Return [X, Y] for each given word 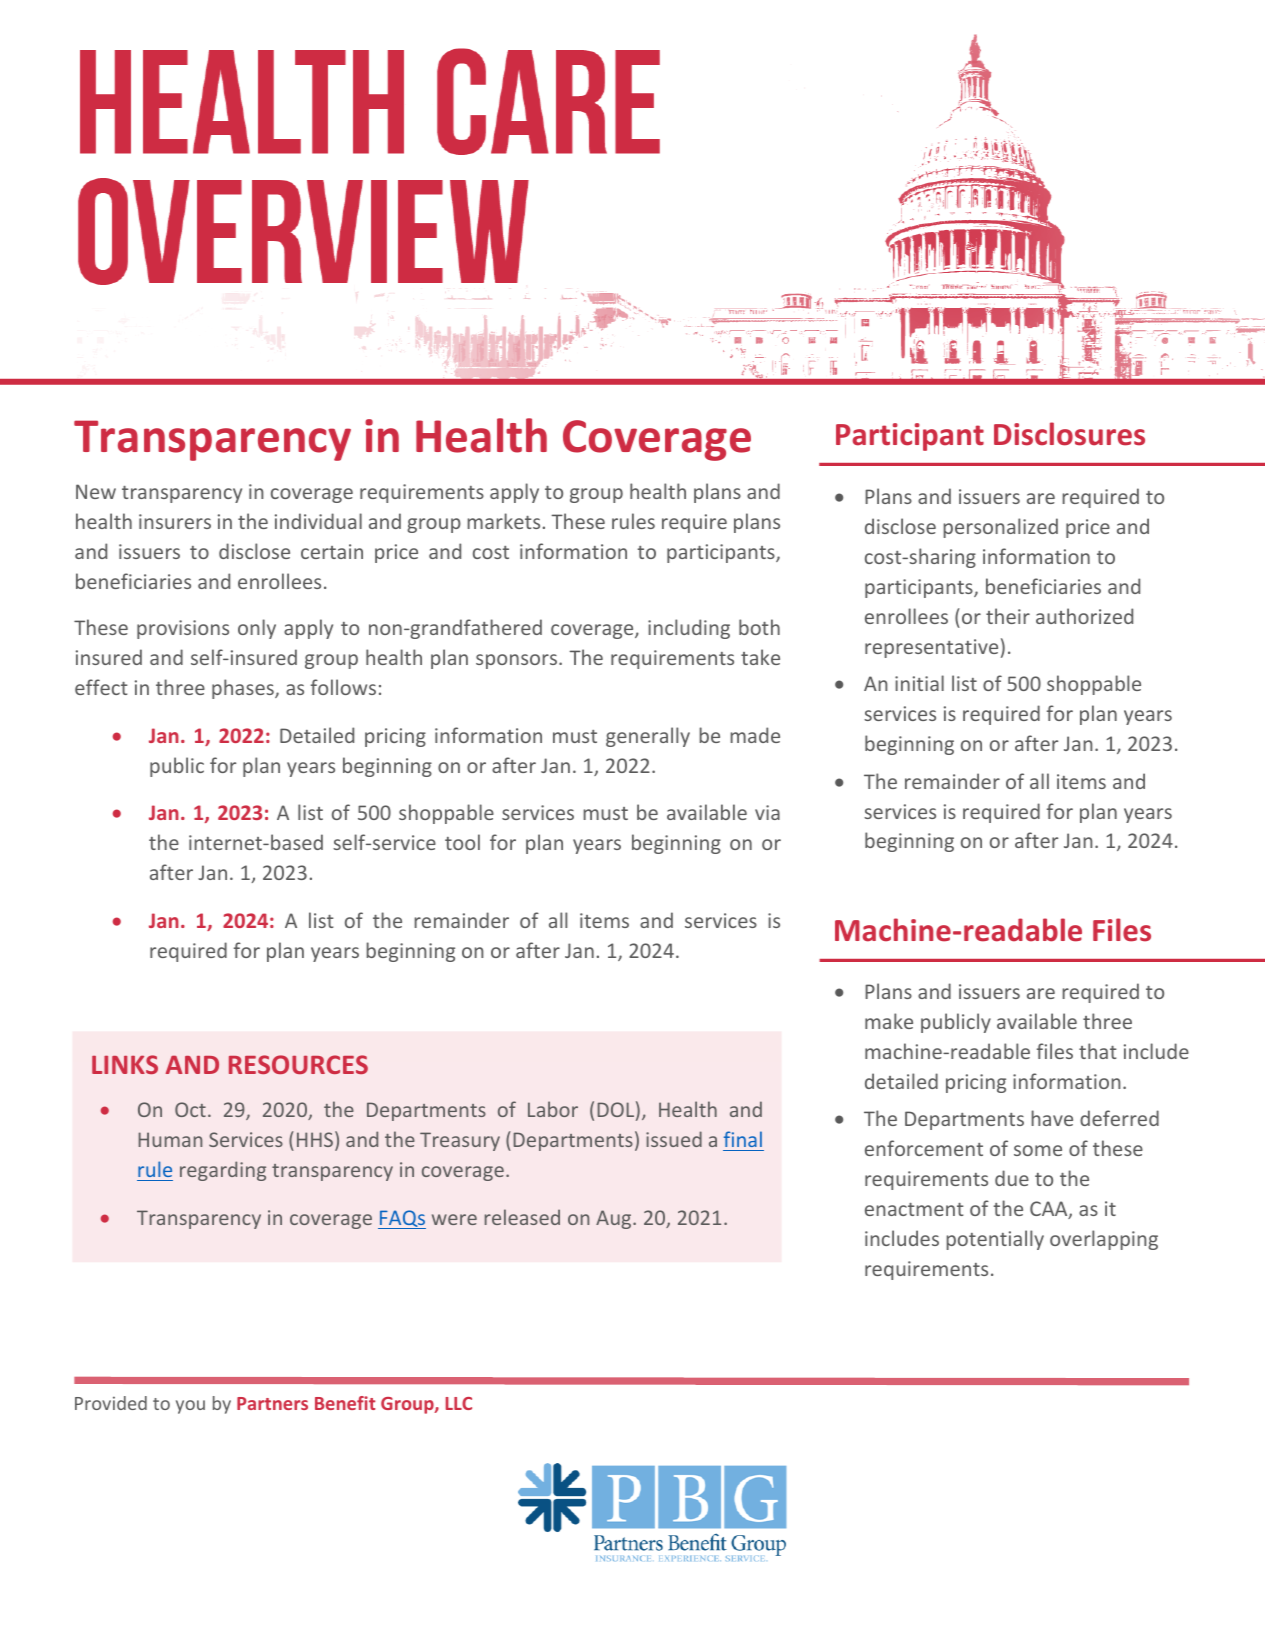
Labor [553, 1109]
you [190, 1407]
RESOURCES [298, 1064]
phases [244, 689]
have [1052, 1118]
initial [919, 683]
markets [503, 521]
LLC [459, 1403]
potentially [995, 1240]
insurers [175, 521]
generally [648, 737]
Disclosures [1069, 434]
